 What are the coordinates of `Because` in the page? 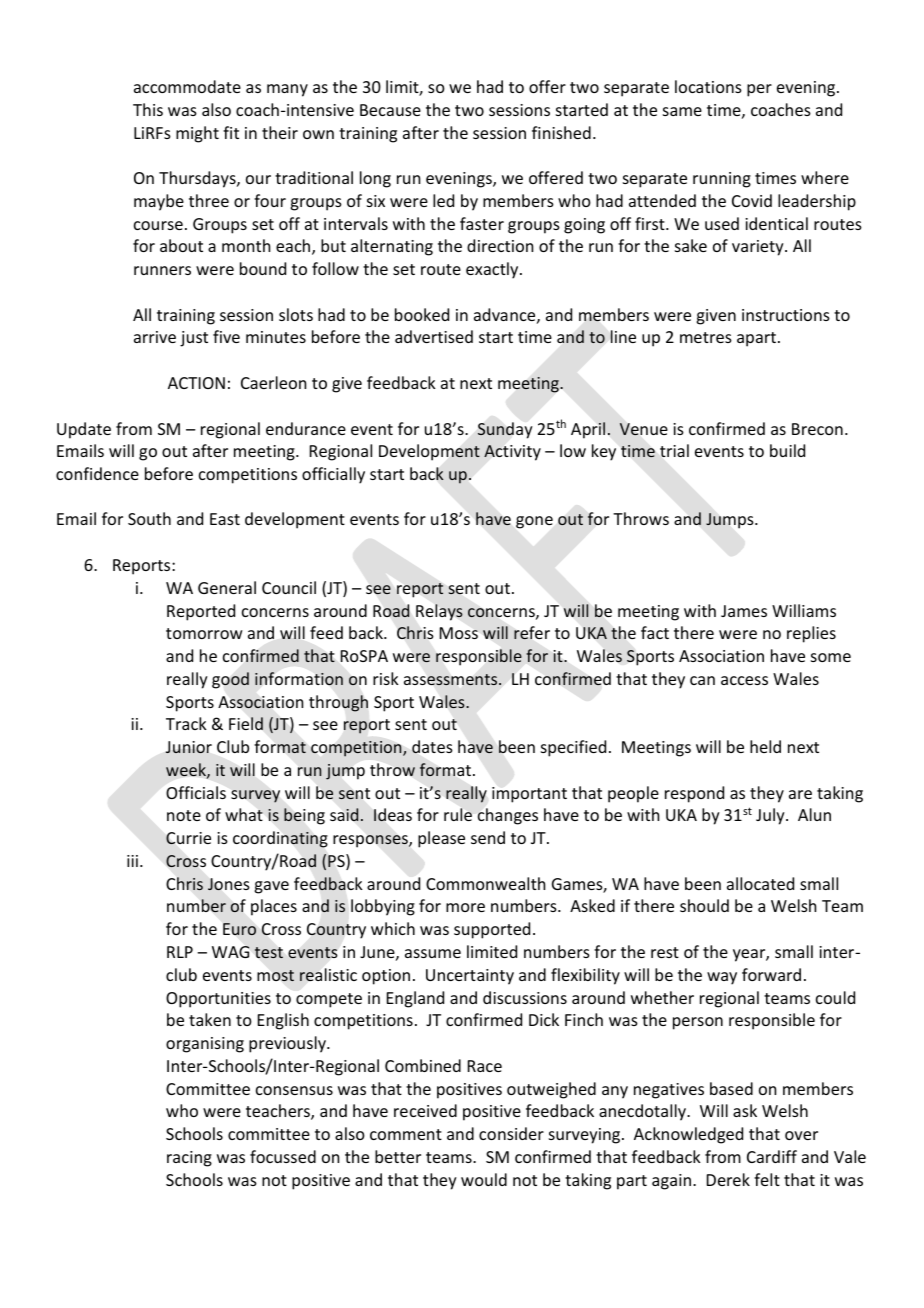 It's located at (390, 110).
